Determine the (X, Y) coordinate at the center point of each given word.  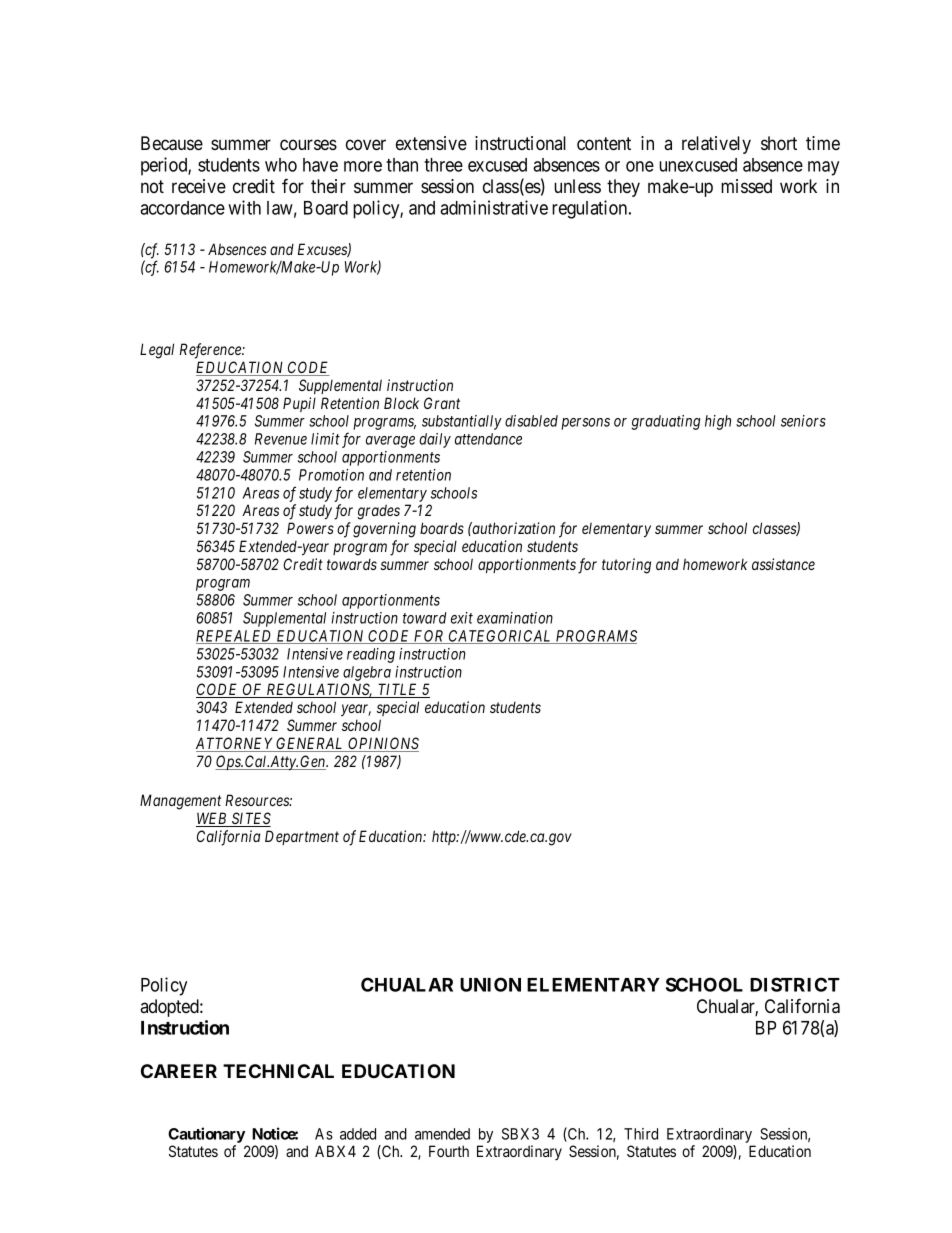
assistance (783, 564)
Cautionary (206, 1135)
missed (746, 186)
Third (641, 1134)
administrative (494, 207)
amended (442, 1134)
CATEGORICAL (501, 637)
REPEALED (235, 637)
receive (199, 186)
